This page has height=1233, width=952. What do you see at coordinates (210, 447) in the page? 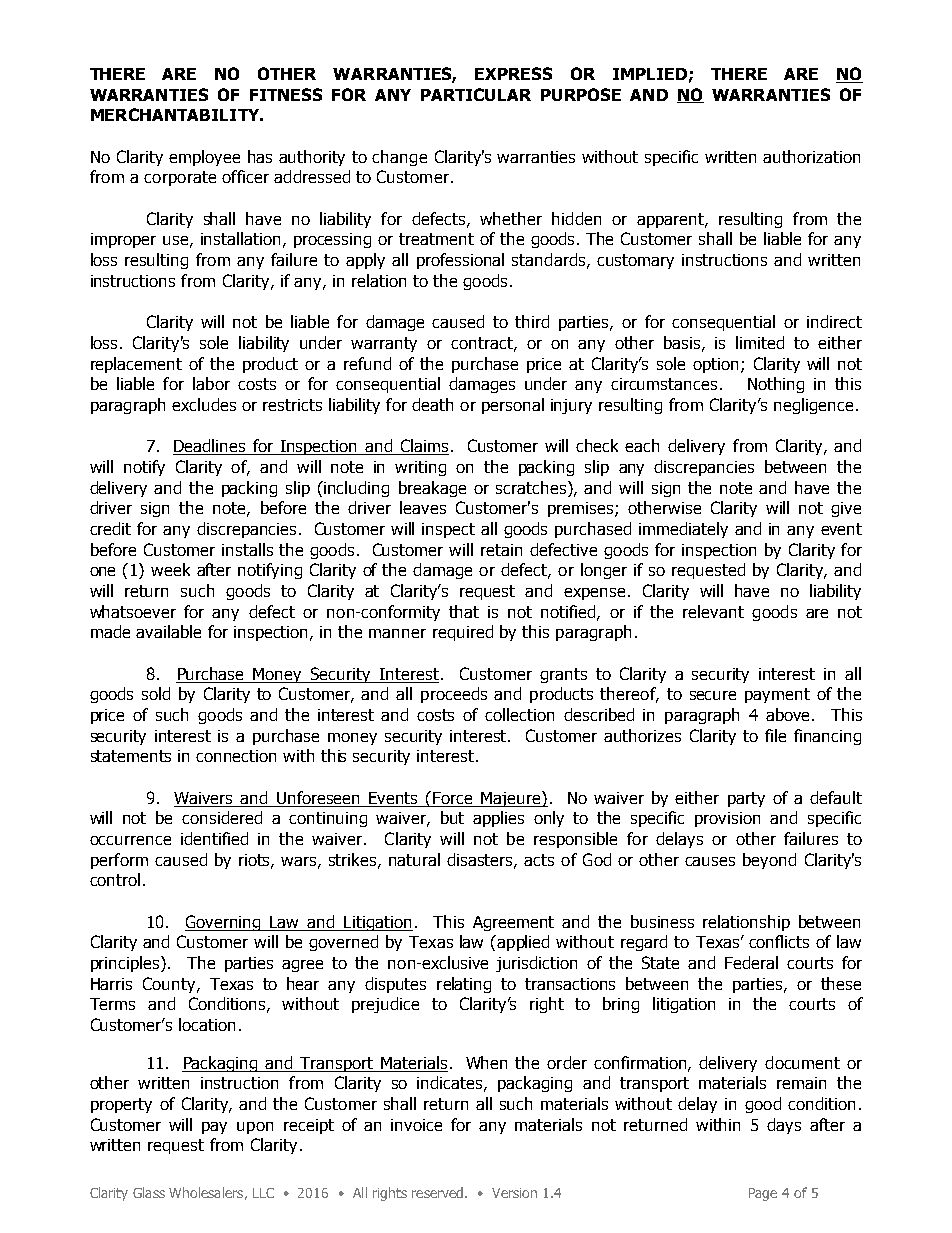
I see `Deadlines` at bounding box center [210, 447].
